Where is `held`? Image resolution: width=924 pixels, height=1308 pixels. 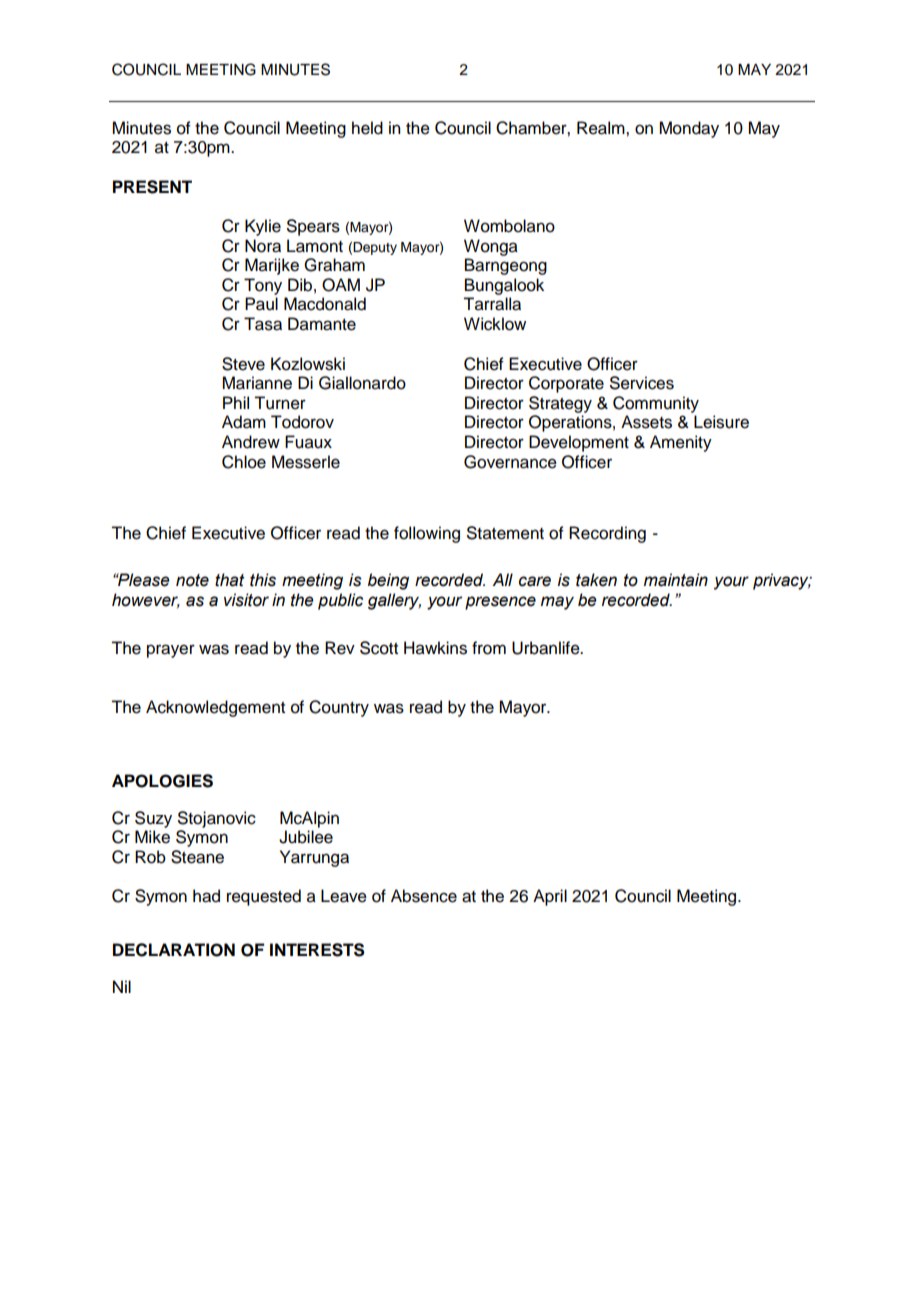
held is located at coordinates (367, 128).
